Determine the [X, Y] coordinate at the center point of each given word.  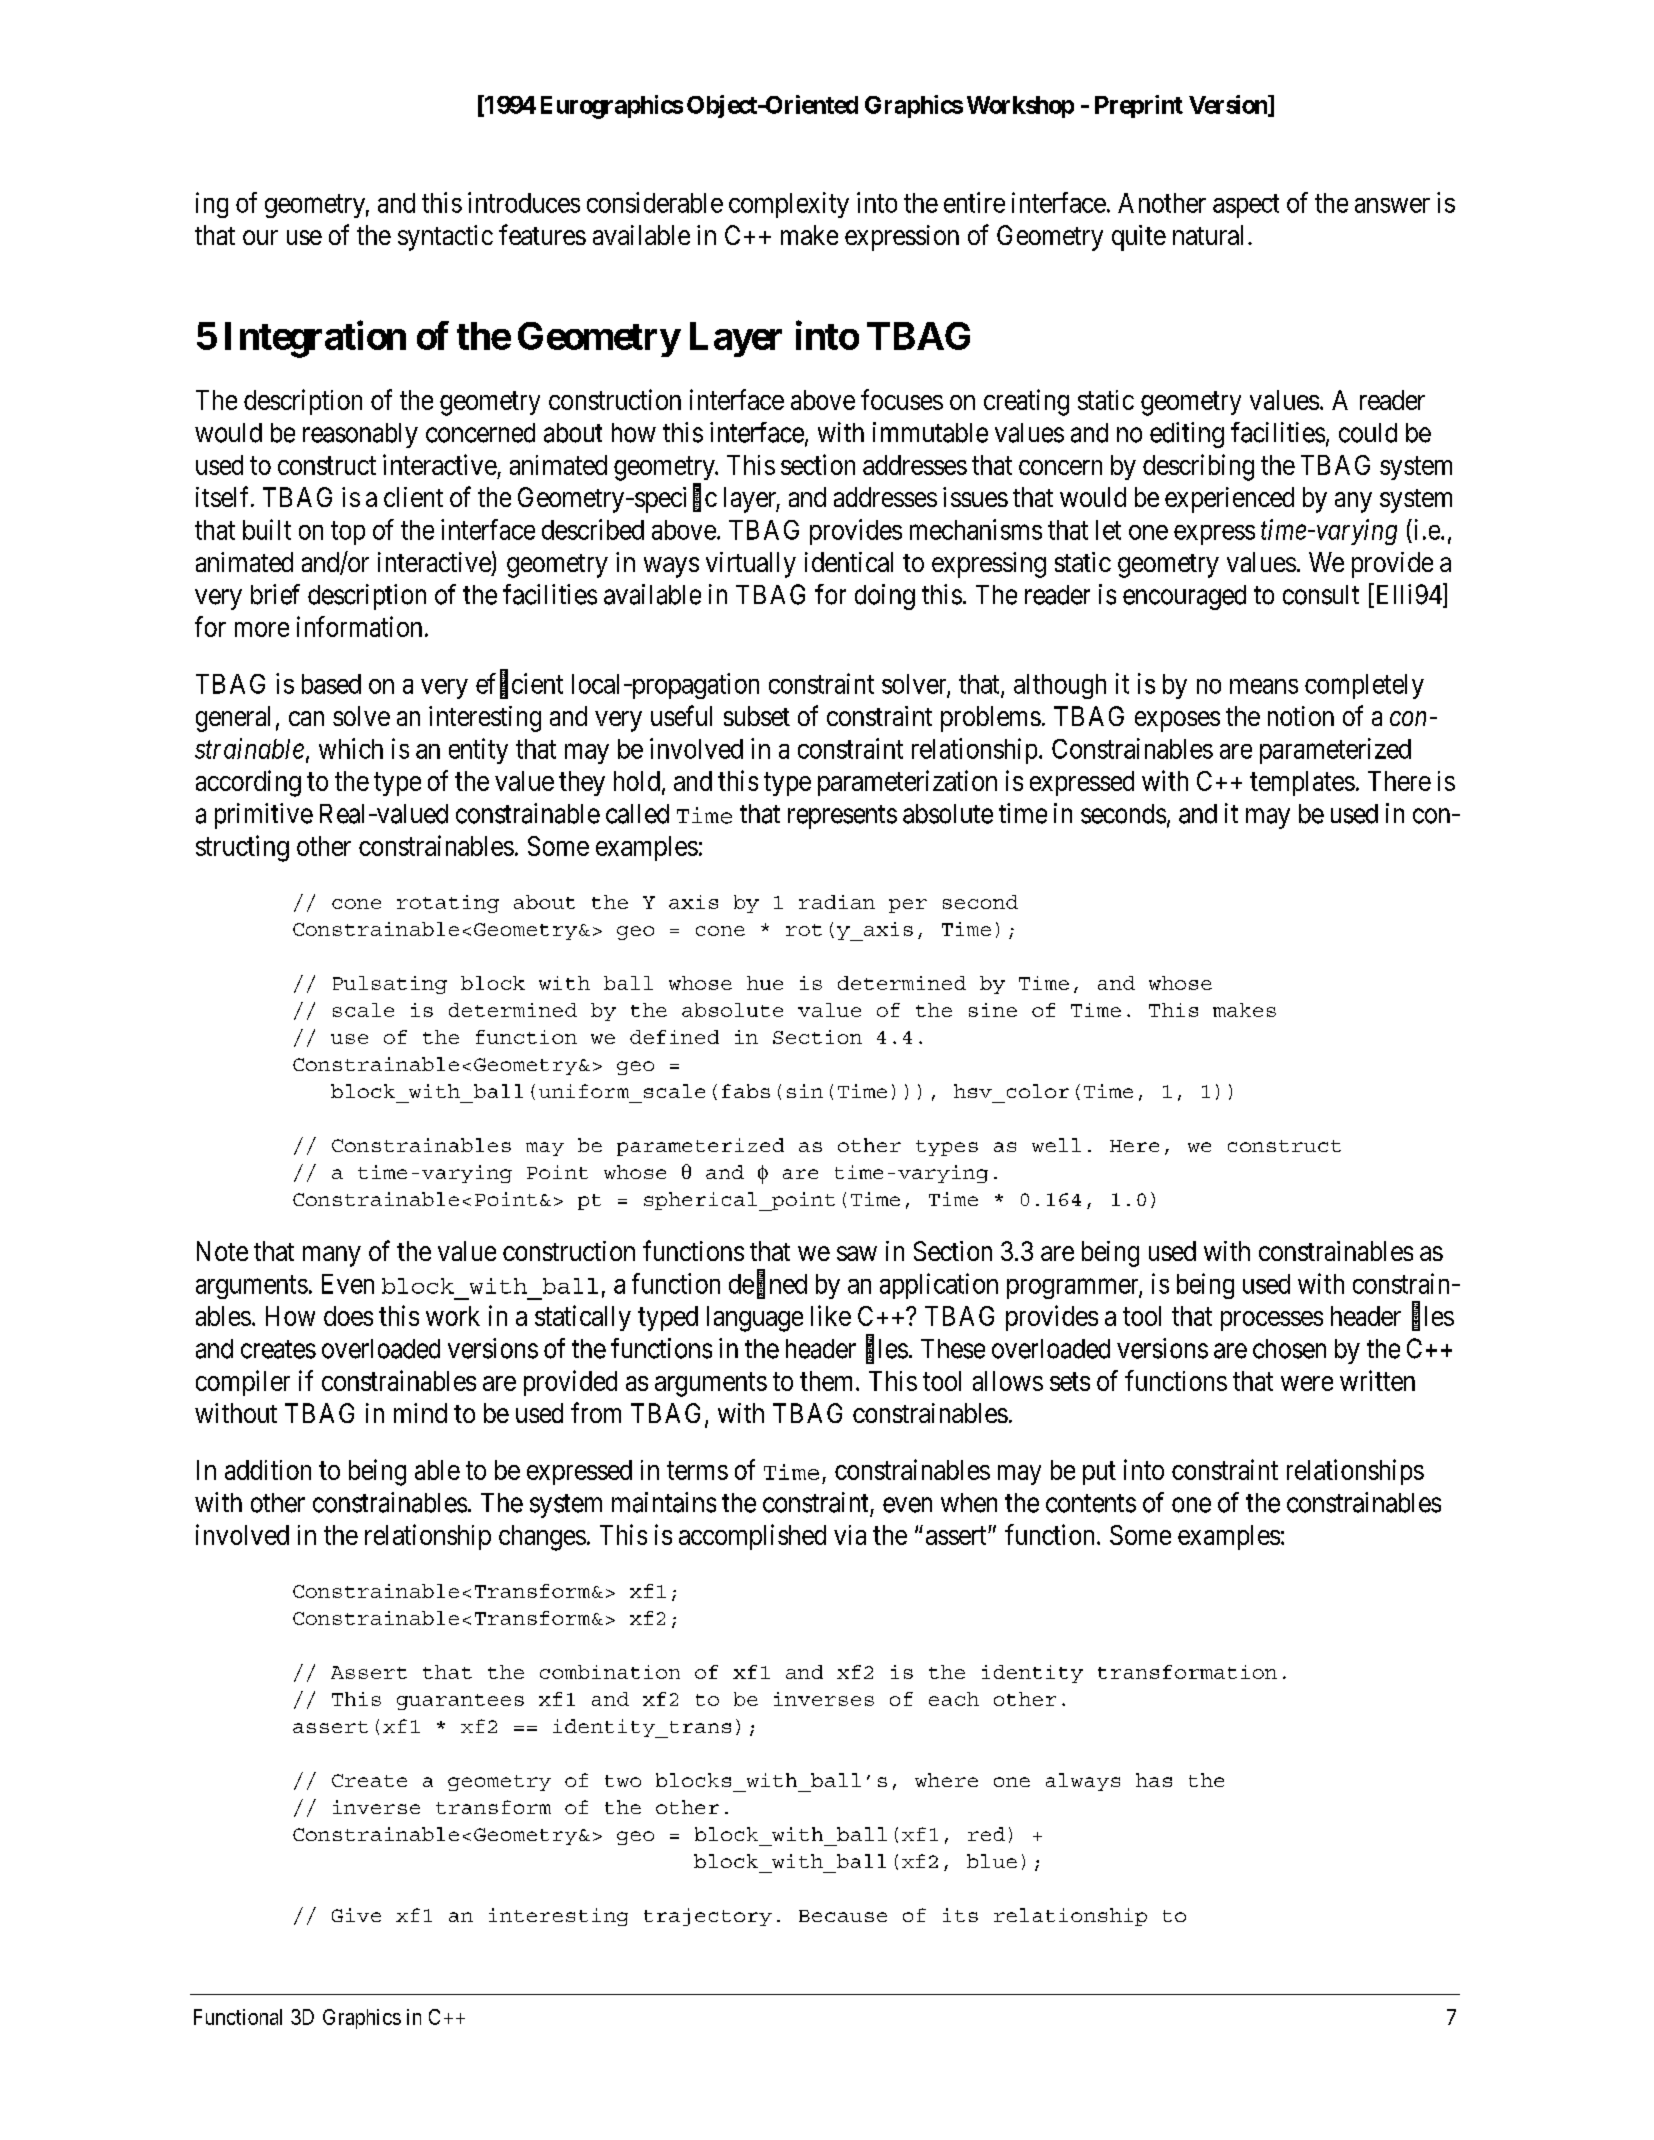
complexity [789, 205]
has [1154, 1780]
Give [356, 1915]
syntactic [445, 238]
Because [843, 1916]
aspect [1246, 206]
